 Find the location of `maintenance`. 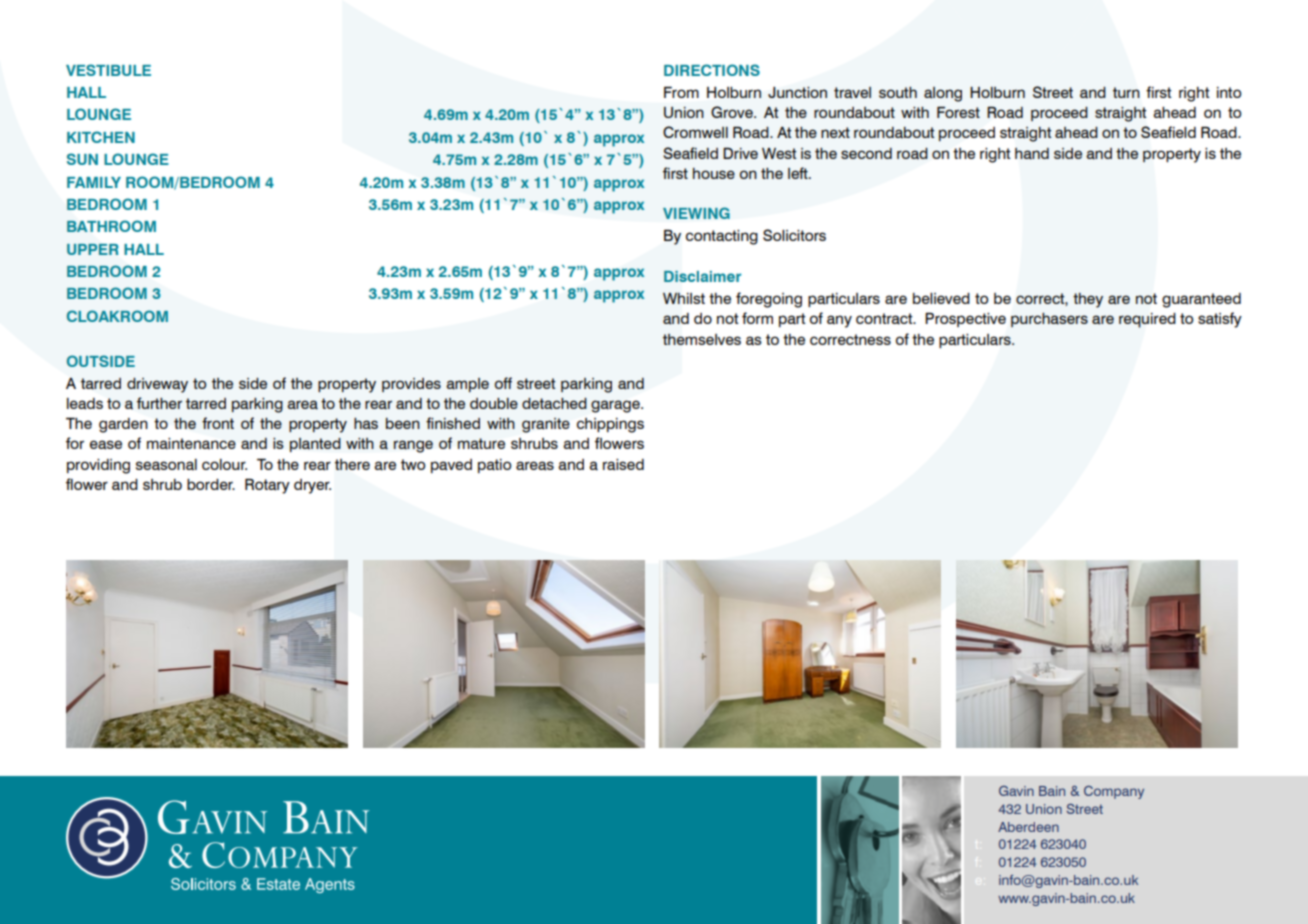

maintenance is located at coordinates (191, 444).
